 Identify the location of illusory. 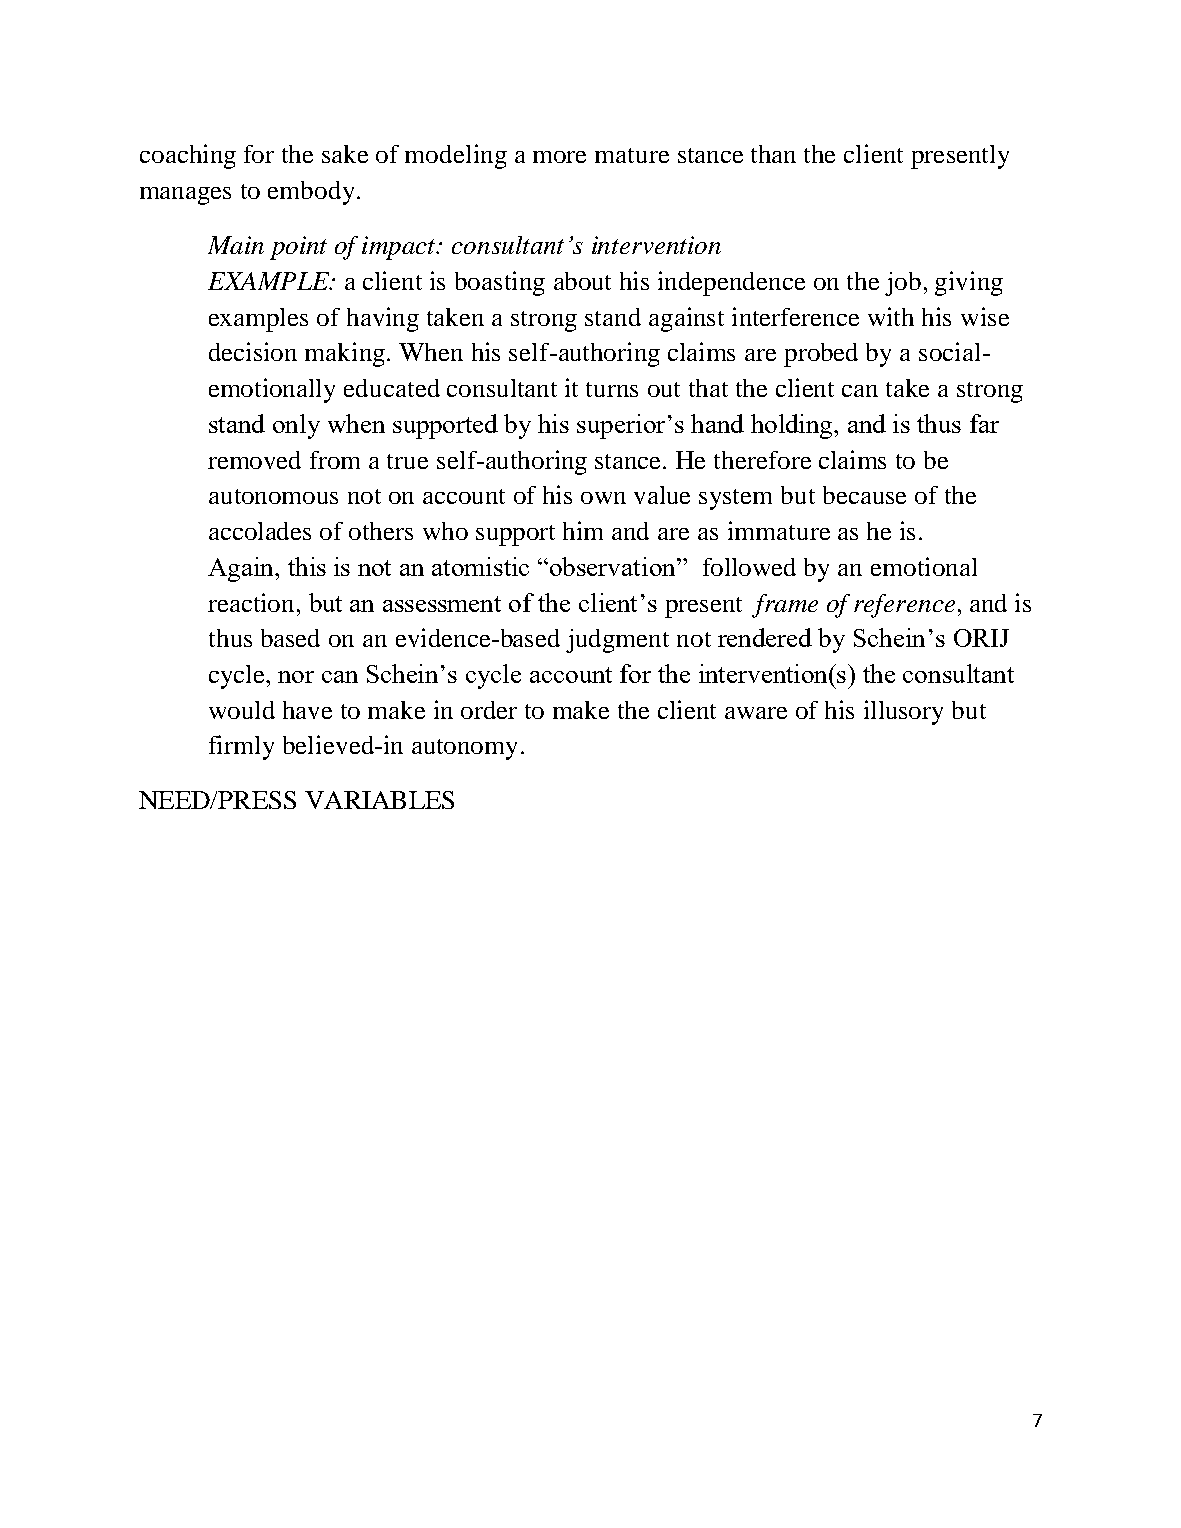
(903, 712).
